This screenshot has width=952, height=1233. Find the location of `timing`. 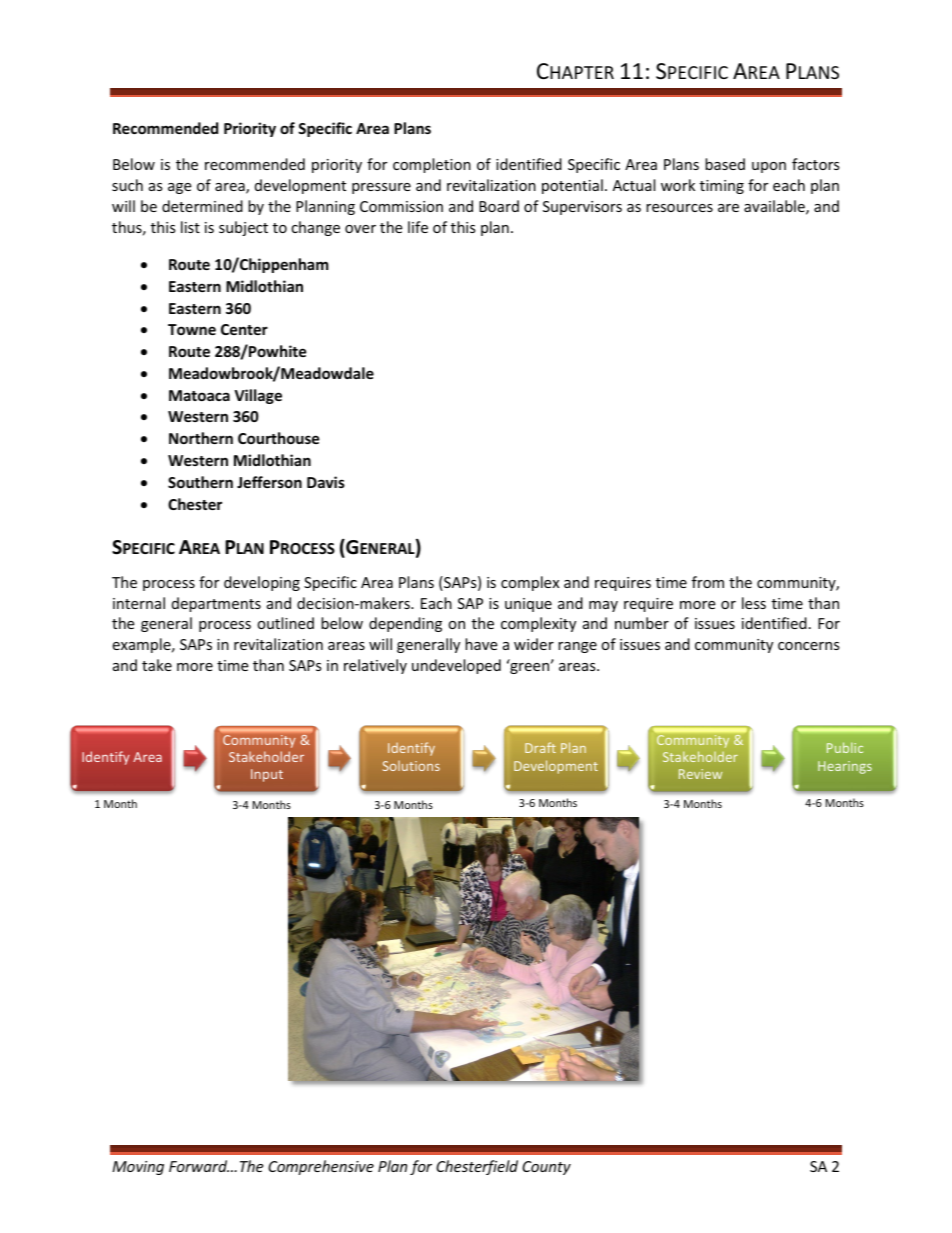

timing is located at coordinates (722, 187).
